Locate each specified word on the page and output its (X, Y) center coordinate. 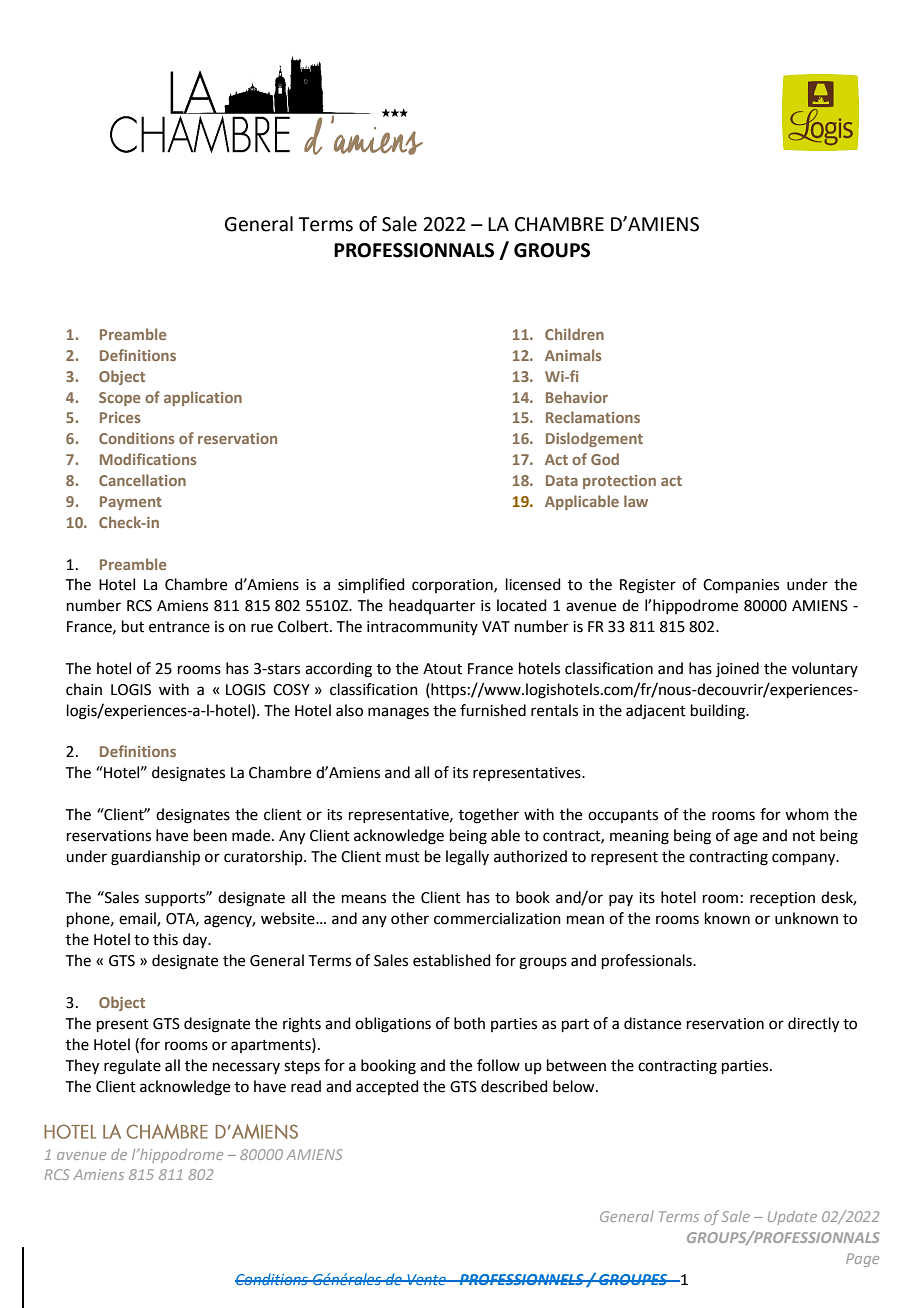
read (306, 1086)
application (203, 398)
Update (792, 1218)
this (165, 939)
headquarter (432, 606)
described (514, 1086)
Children (574, 334)
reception (782, 899)
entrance (179, 627)
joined (737, 669)
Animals (573, 355)
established (452, 960)
